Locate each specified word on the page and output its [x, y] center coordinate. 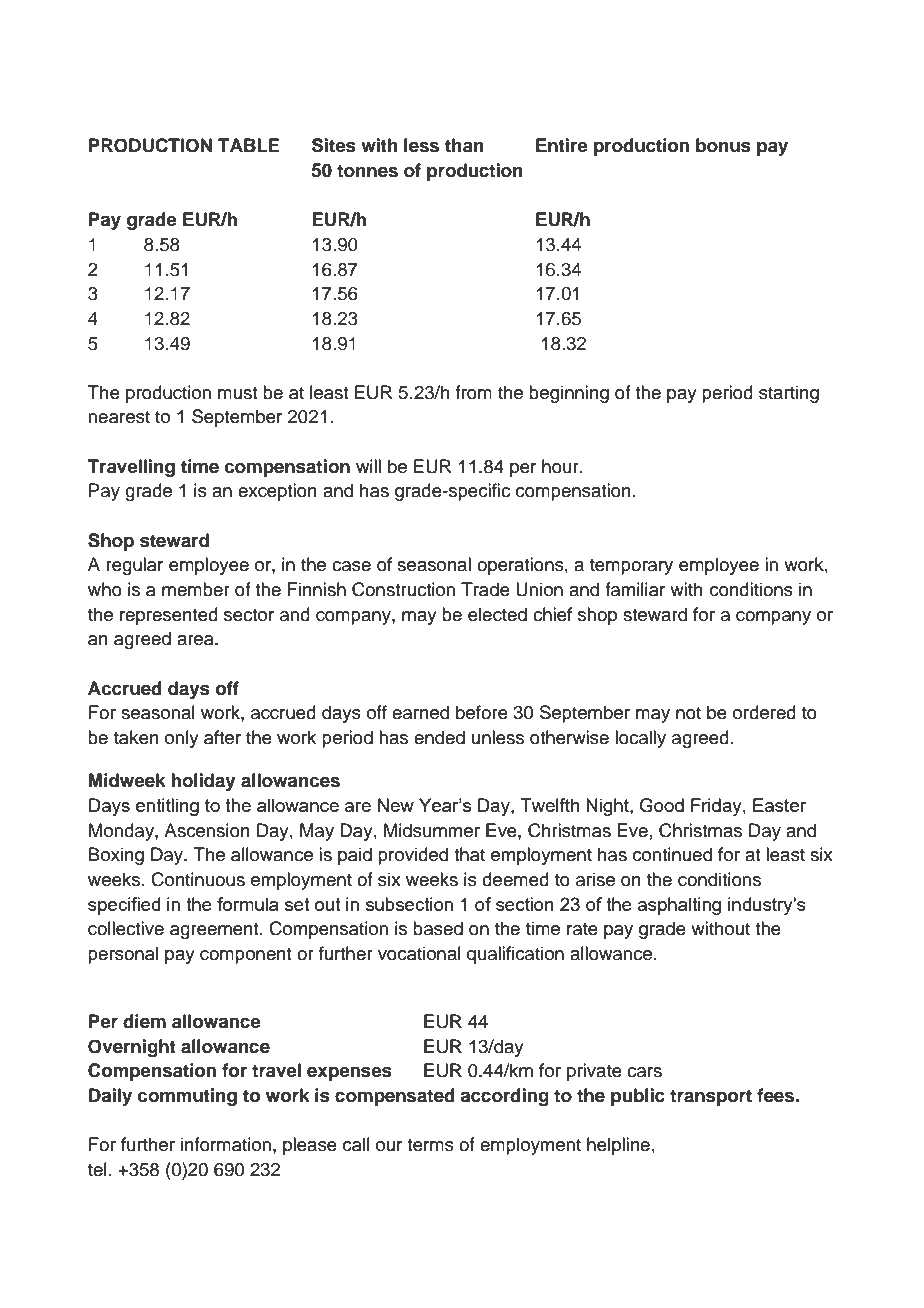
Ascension [207, 830]
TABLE [249, 145]
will [368, 466]
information [226, 1144]
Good [662, 805]
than [464, 145]
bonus [723, 145]
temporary [631, 567]
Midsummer [432, 830]
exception [277, 492]
